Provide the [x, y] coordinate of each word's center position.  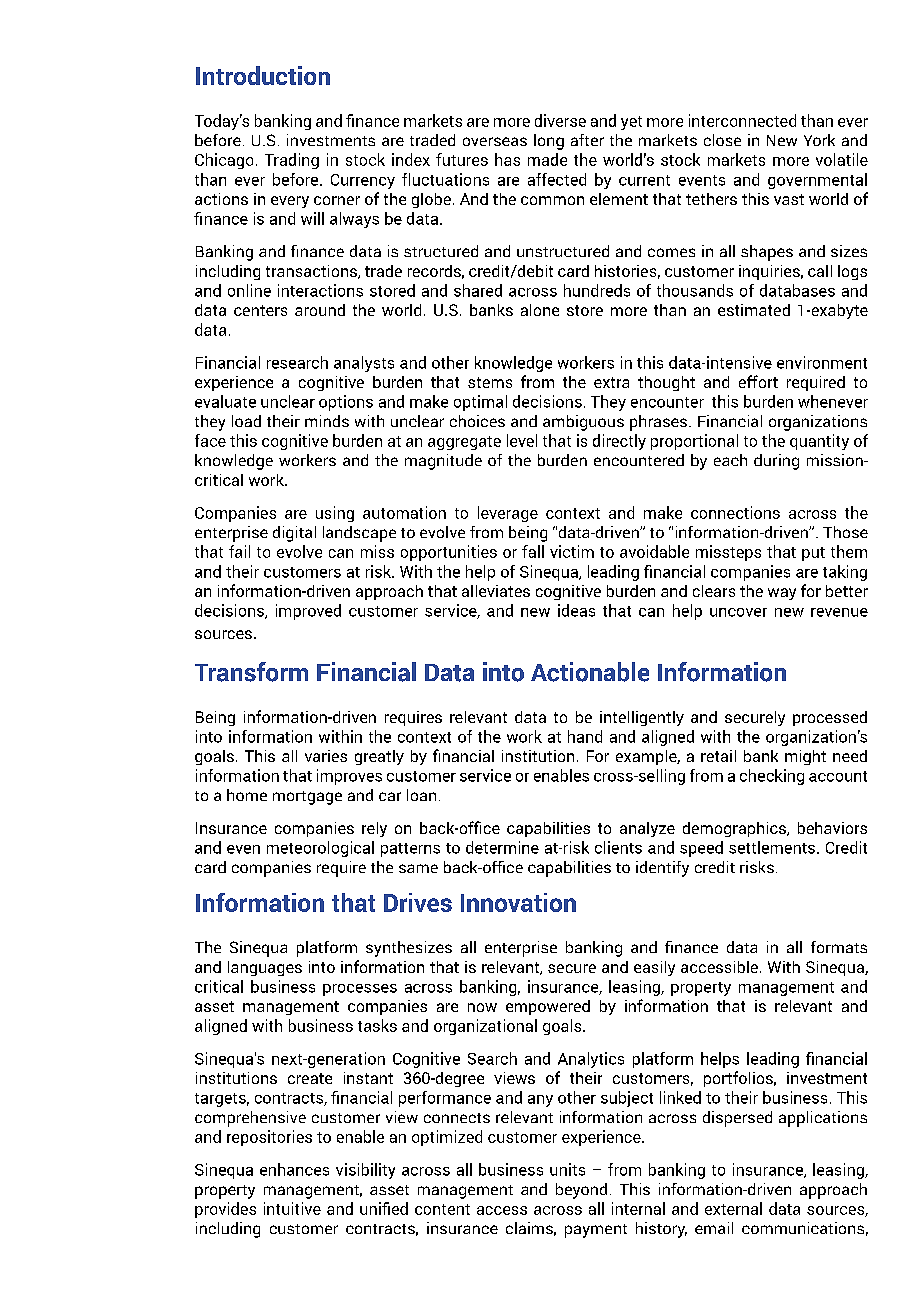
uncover [738, 612]
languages [265, 968]
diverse [560, 120]
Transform [251, 672]
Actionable [590, 672]
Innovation [518, 902]
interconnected [742, 120]
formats [839, 947]
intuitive [292, 1208]
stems [490, 382]
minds [327, 421]
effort [758, 381]
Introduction [263, 75]
